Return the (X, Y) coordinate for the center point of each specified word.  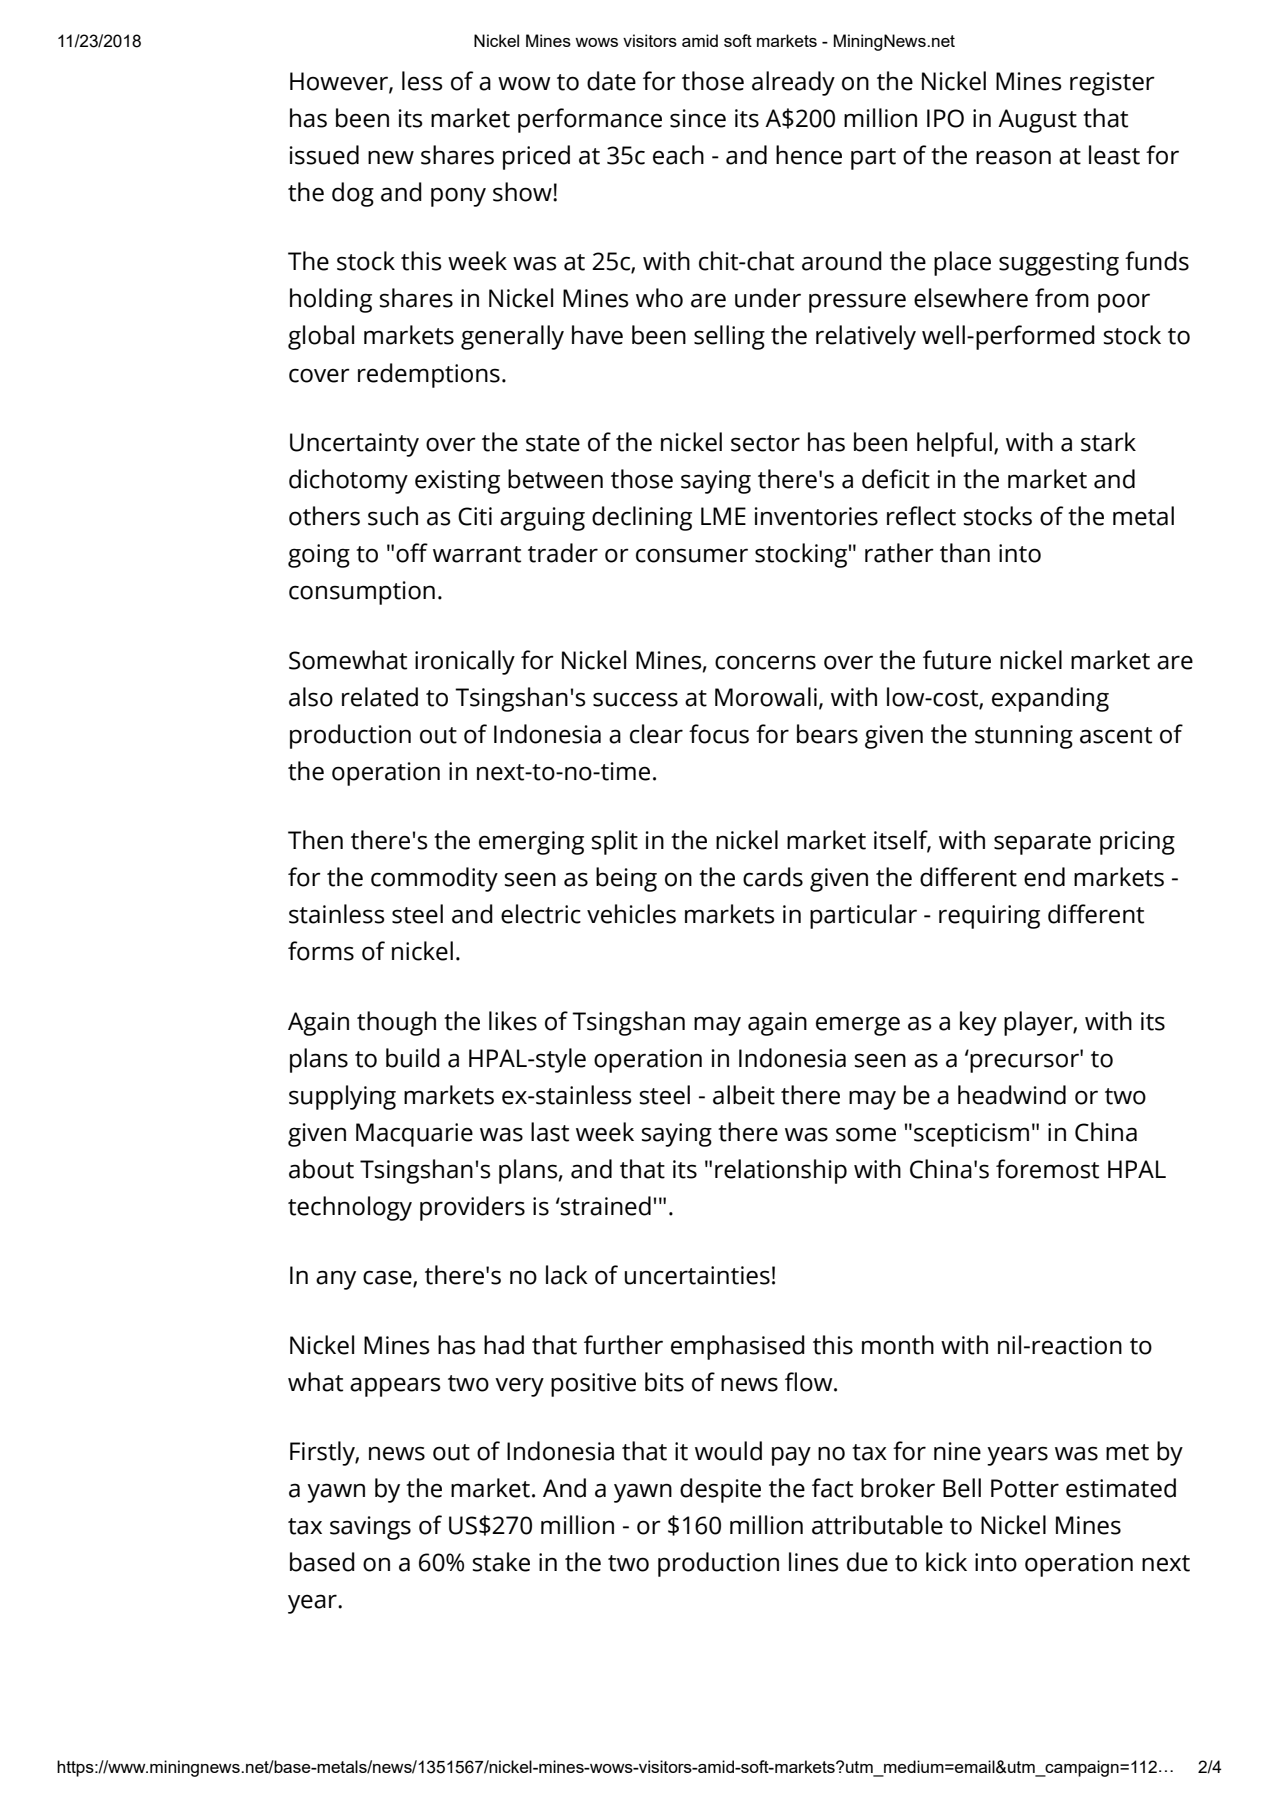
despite (720, 1490)
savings (370, 1528)
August (1037, 121)
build (413, 1058)
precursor (1025, 1062)
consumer (692, 555)
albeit (744, 1095)
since (698, 118)
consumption (362, 593)
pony (458, 197)
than (965, 553)
